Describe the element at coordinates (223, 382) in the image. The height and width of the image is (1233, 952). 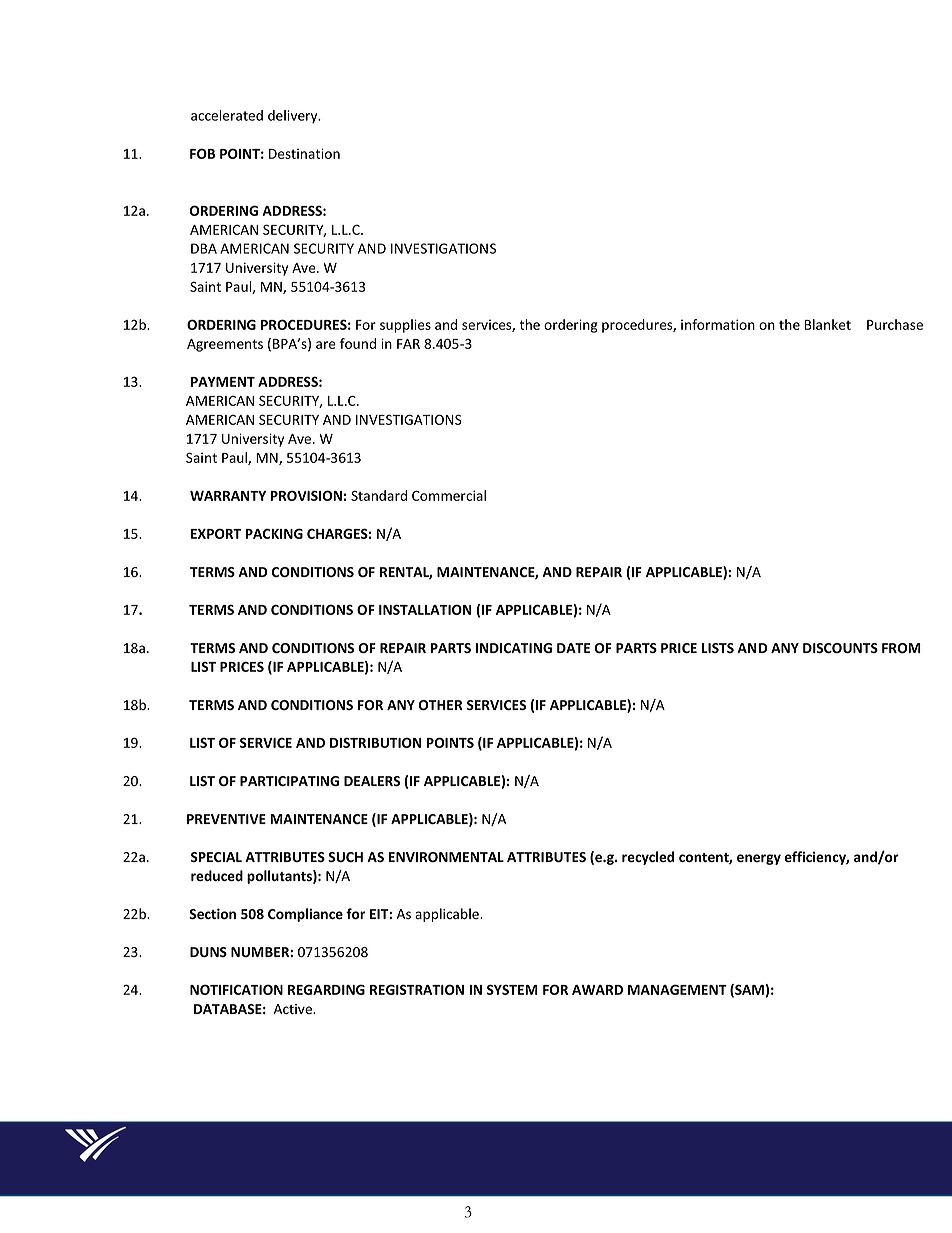
I see `PAYMENT` at that location.
